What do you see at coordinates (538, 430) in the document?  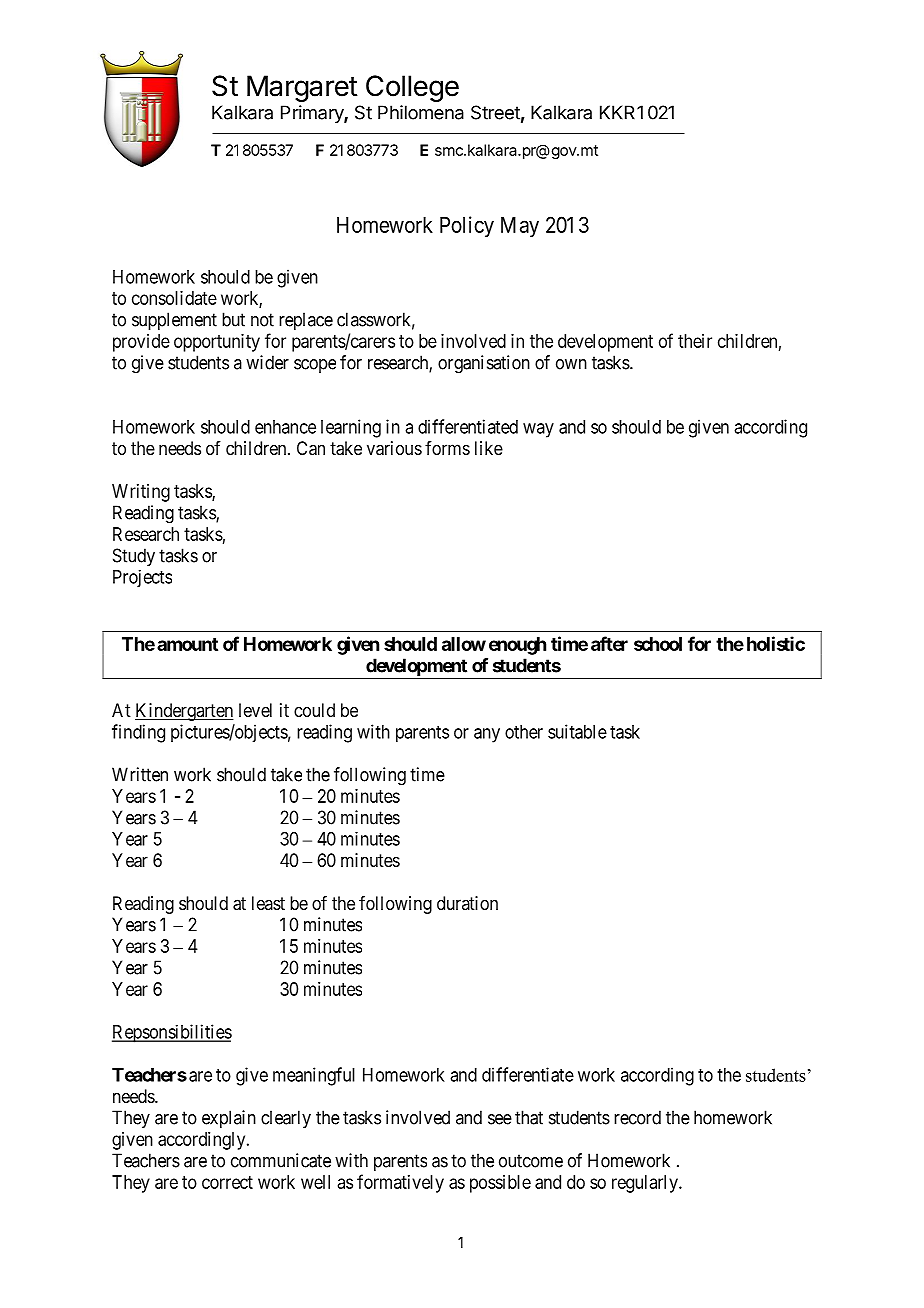 I see `way` at bounding box center [538, 430].
